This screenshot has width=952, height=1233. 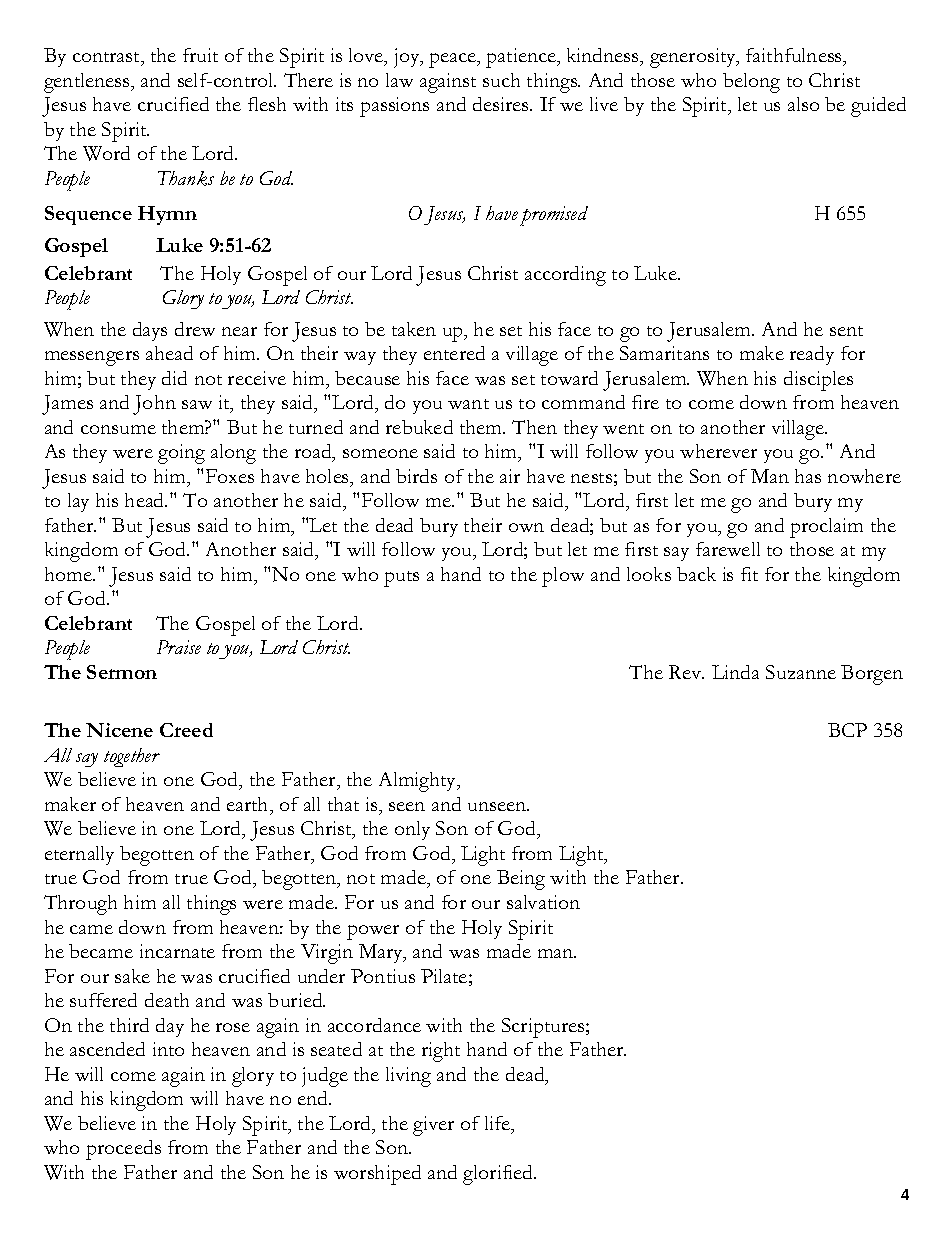 What do you see at coordinates (501, 80) in the screenshot?
I see `such` at bounding box center [501, 80].
